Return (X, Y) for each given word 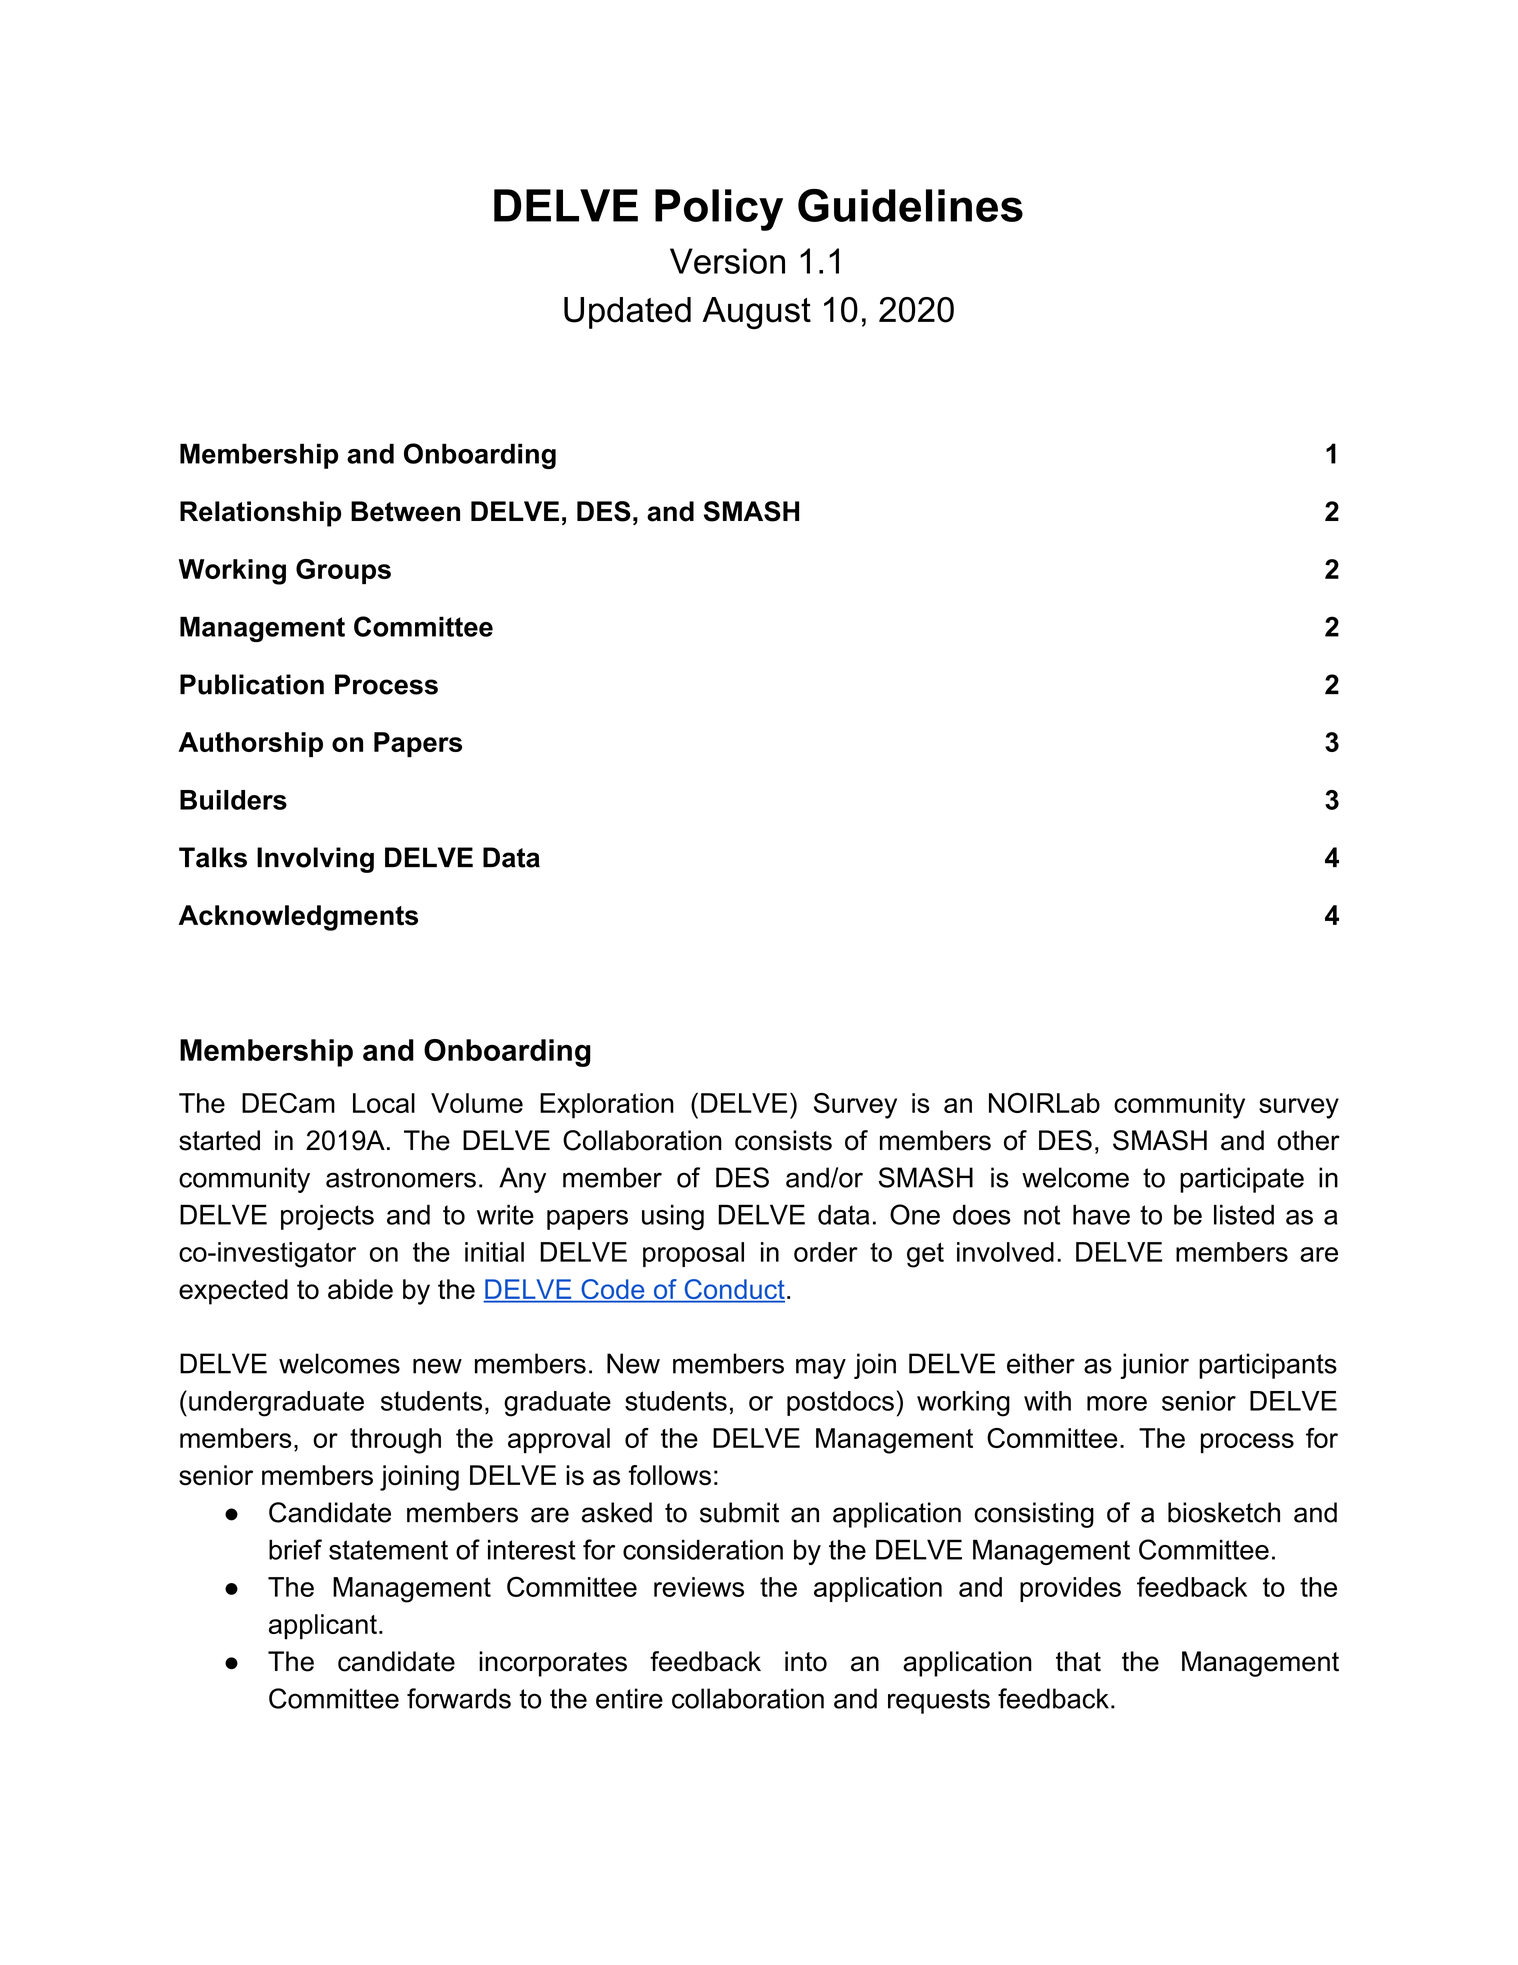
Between (405, 511)
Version (727, 261)
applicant (323, 1627)
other (1308, 1140)
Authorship (251, 744)
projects (327, 1217)
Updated (627, 313)
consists (783, 1140)
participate (1242, 1180)
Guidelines (910, 205)
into (806, 1661)
